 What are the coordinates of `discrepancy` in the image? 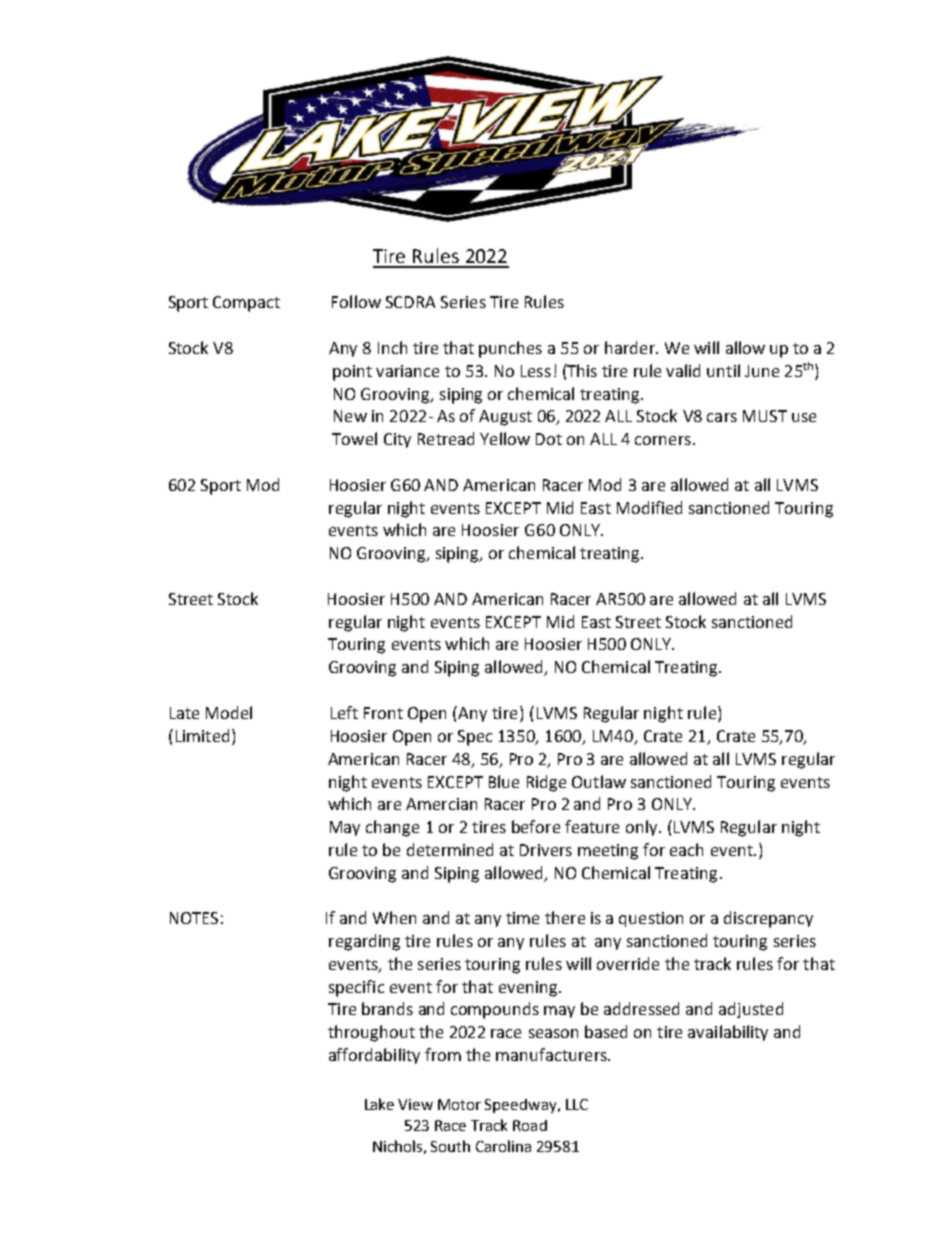 It's located at (768, 919).
